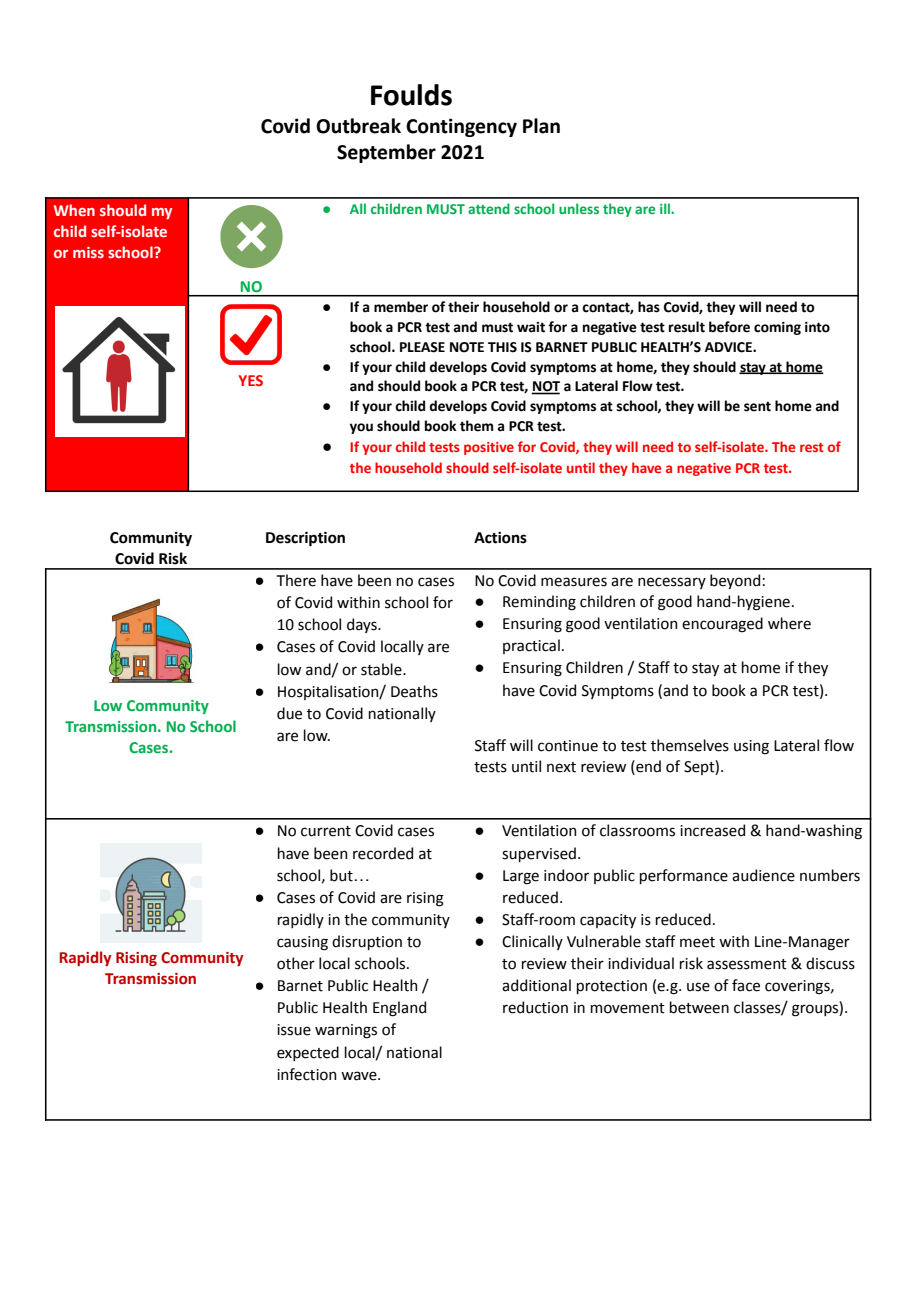 This image has height=1307, width=924. I want to click on unless, so click(579, 208).
